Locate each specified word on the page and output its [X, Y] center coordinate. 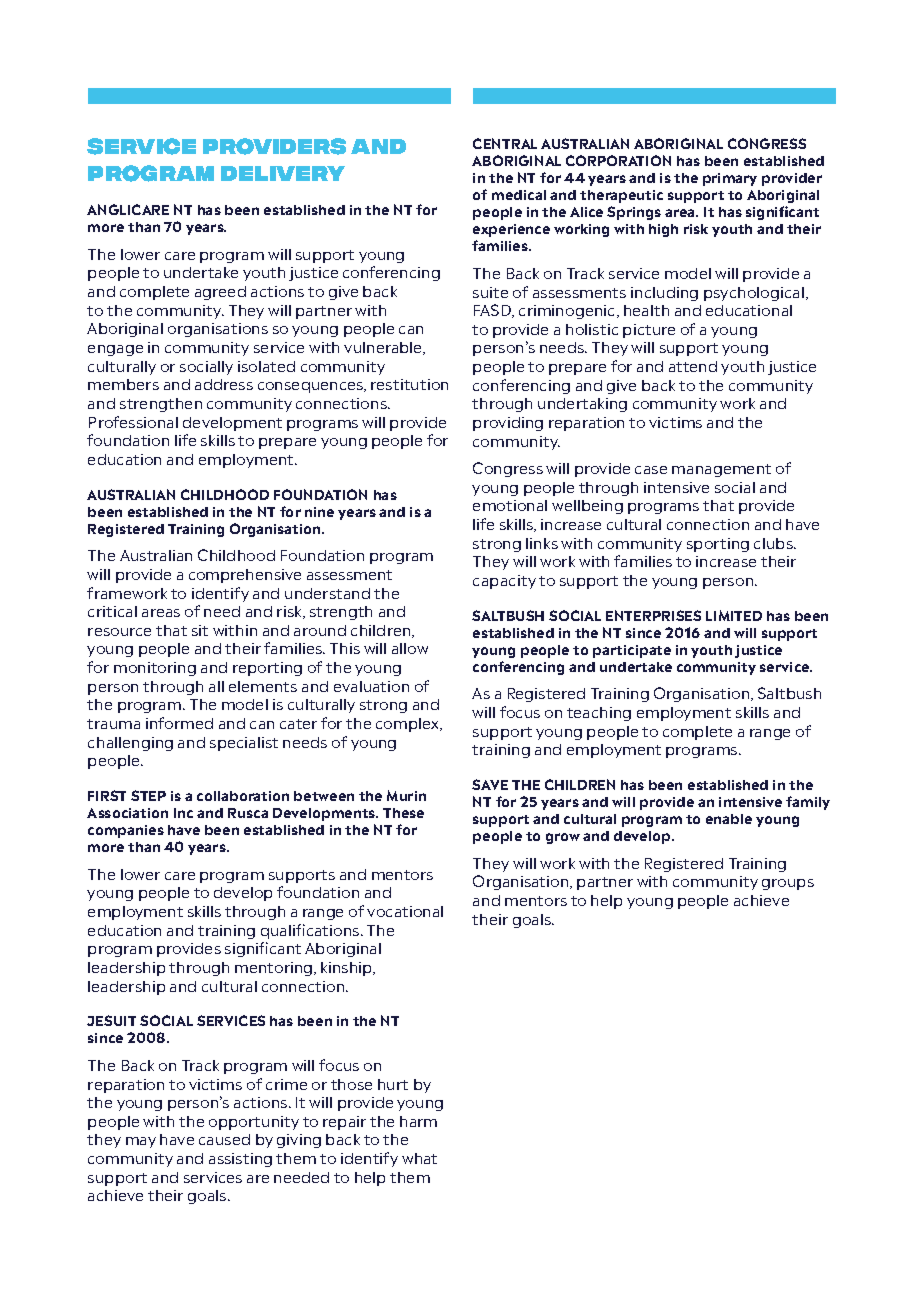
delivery [283, 173]
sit [200, 630]
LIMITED [734, 615]
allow [410, 648]
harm [418, 1121]
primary [730, 179]
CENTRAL [505, 143]
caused [224, 1139]
